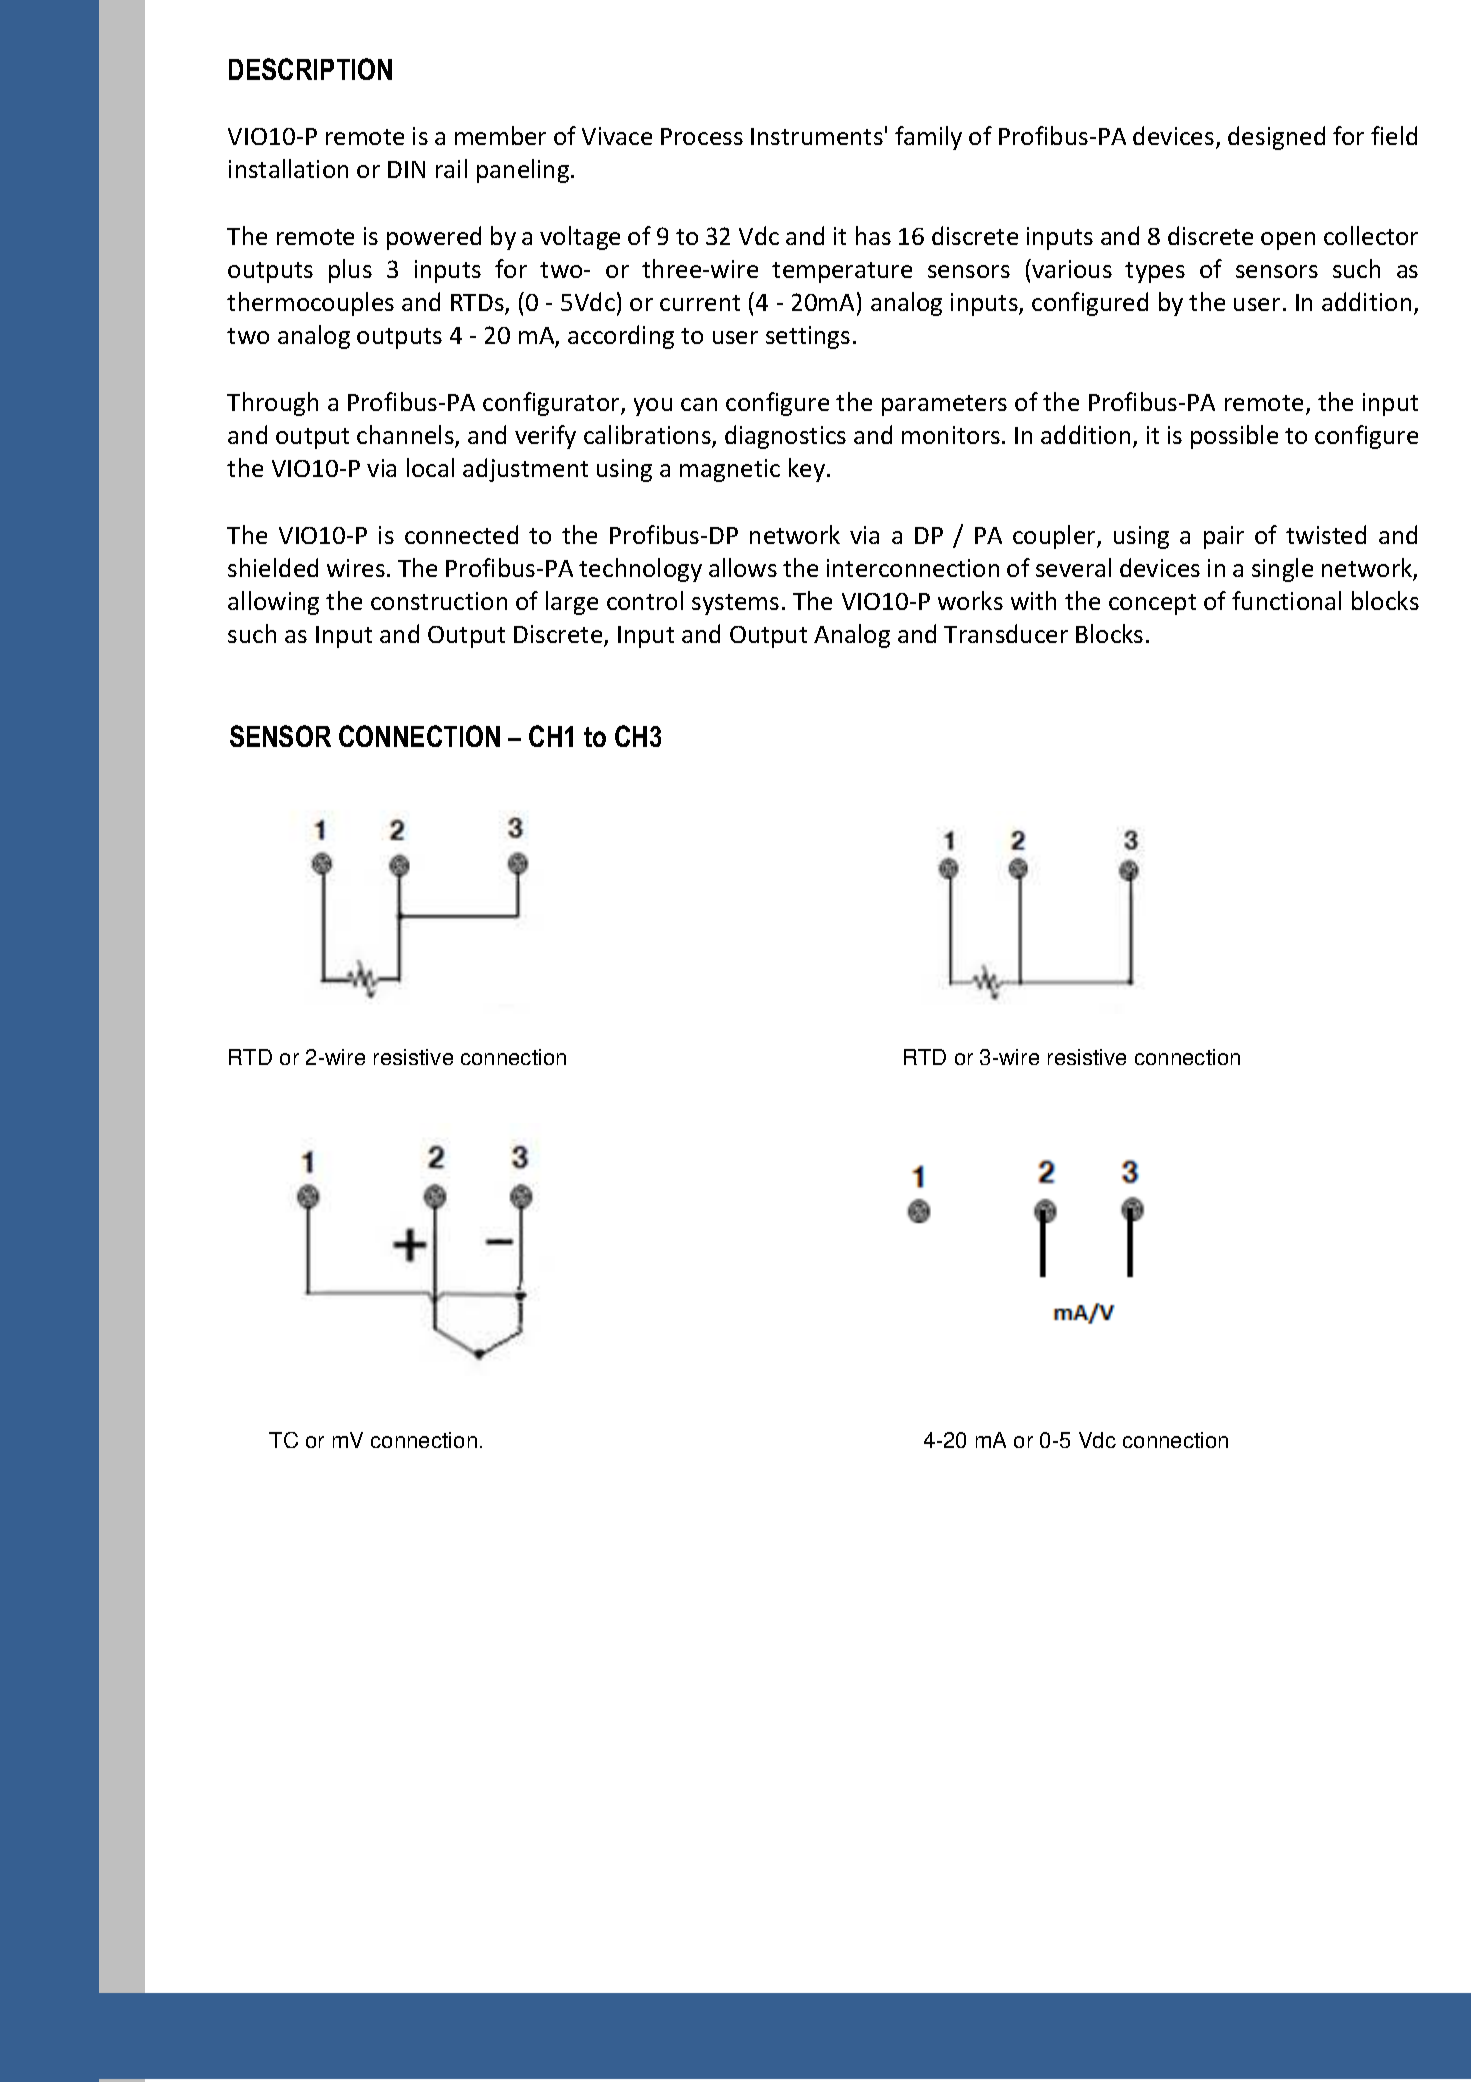  What do you see at coordinates (310, 69) in the screenshot?
I see `DESCRIPTION` at bounding box center [310, 69].
